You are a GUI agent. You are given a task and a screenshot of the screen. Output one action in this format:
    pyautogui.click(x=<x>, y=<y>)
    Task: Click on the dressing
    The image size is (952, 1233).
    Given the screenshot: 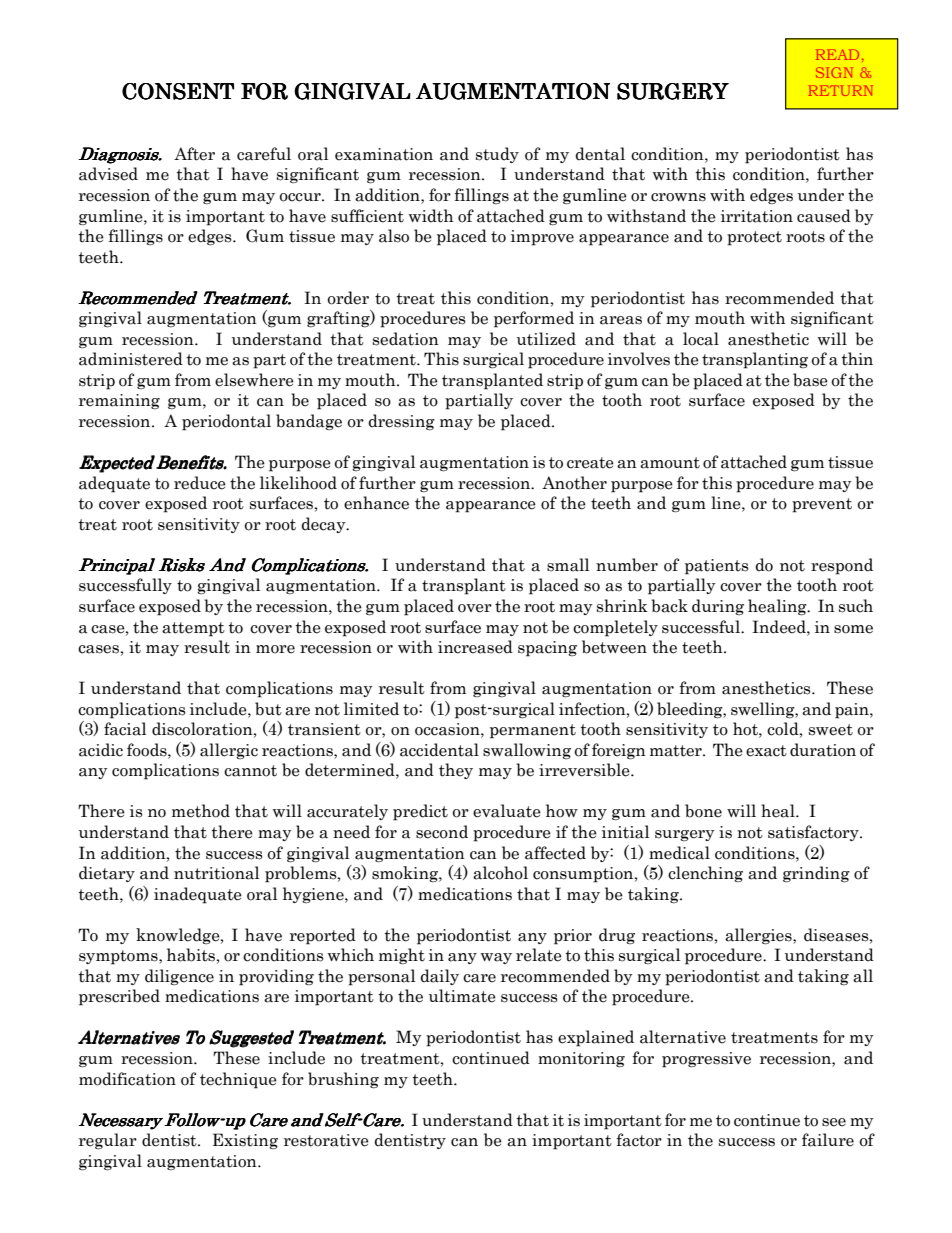 What is the action you would take?
    pyautogui.click(x=401, y=422)
